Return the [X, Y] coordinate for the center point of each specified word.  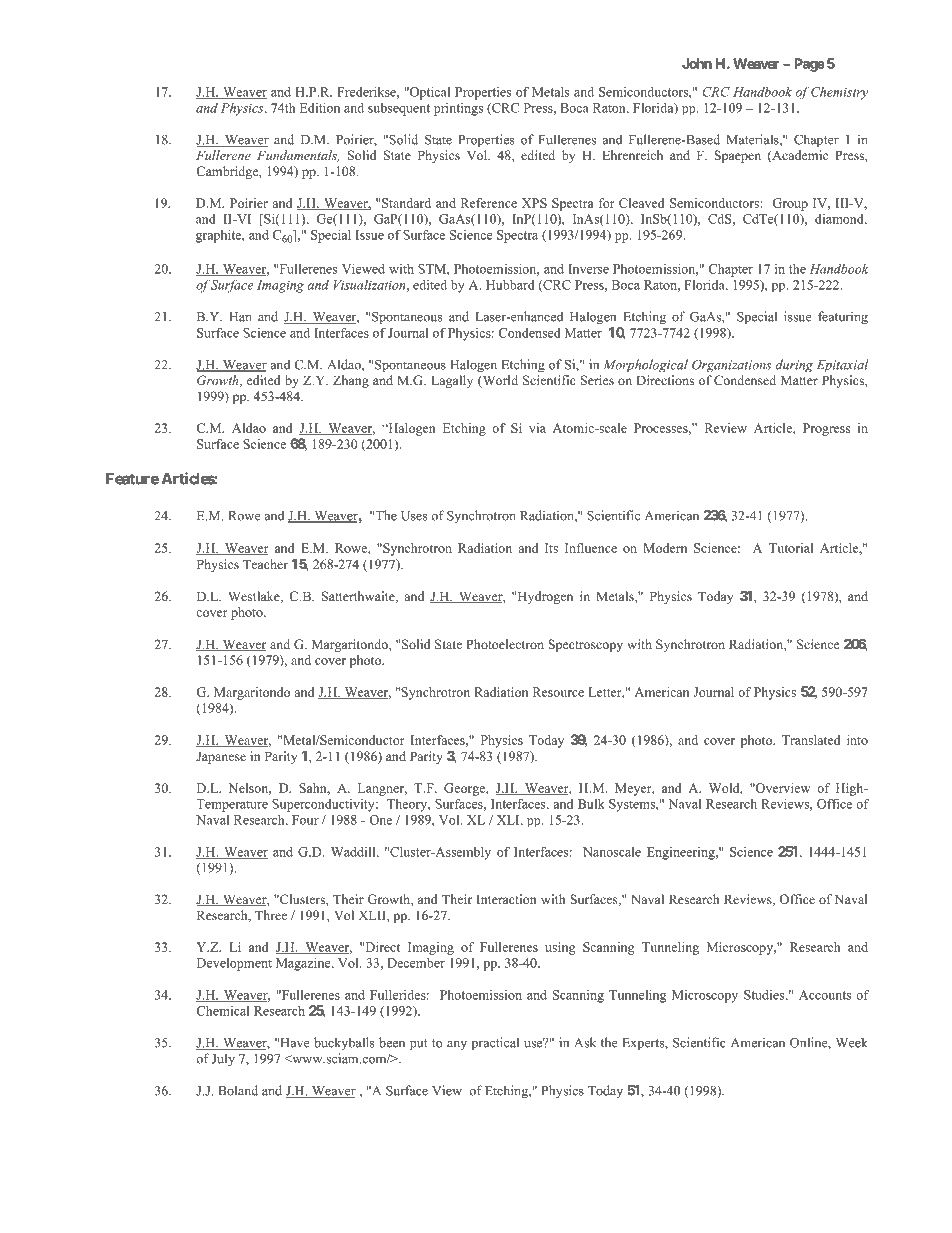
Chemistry [839, 93]
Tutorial [791, 548]
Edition [320, 108]
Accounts [825, 995]
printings [458, 109]
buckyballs [344, 1044]
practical [495, 1043]
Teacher [265, 564]
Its [551, 548]
